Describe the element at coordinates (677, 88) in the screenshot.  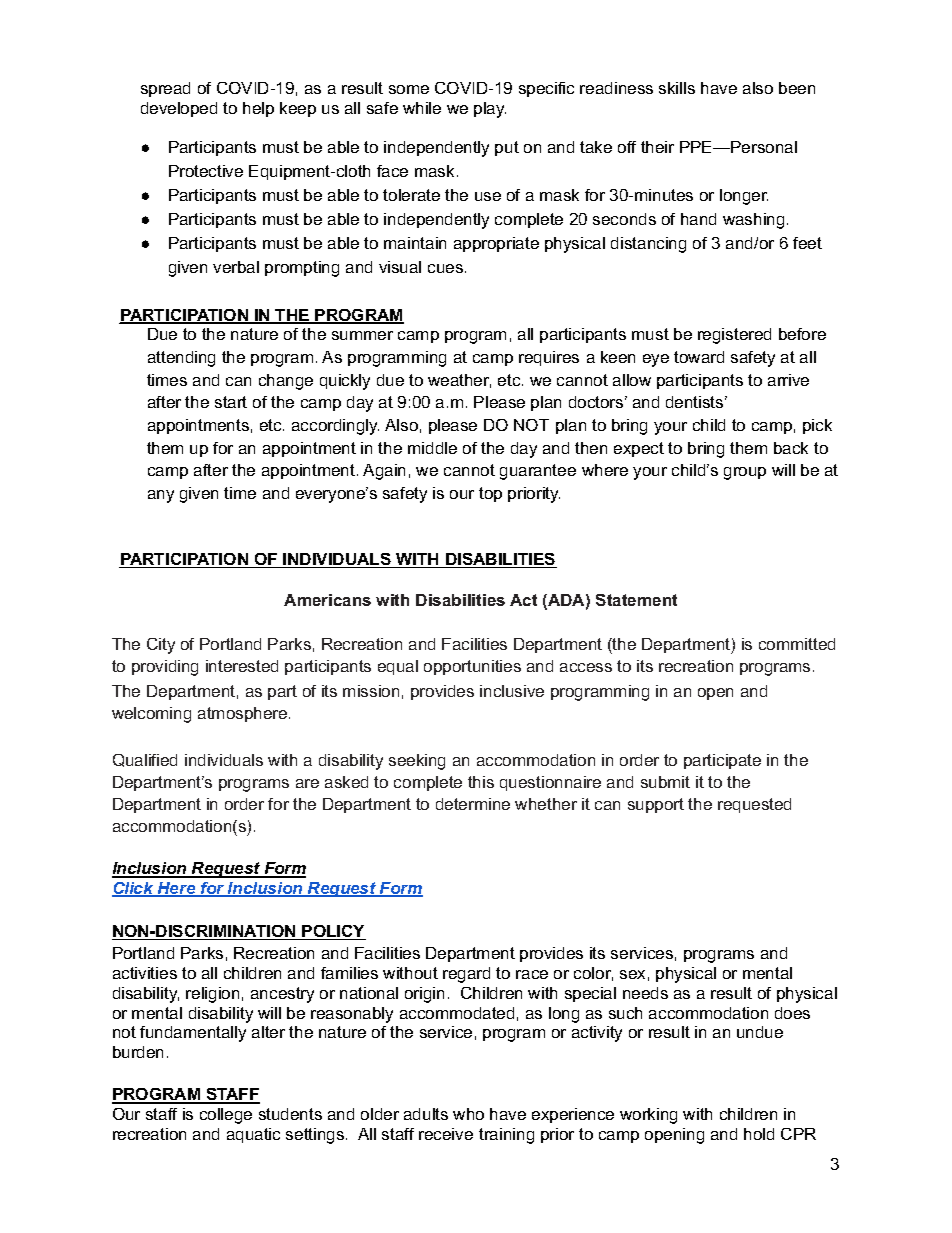
I see `skills` at that location.
